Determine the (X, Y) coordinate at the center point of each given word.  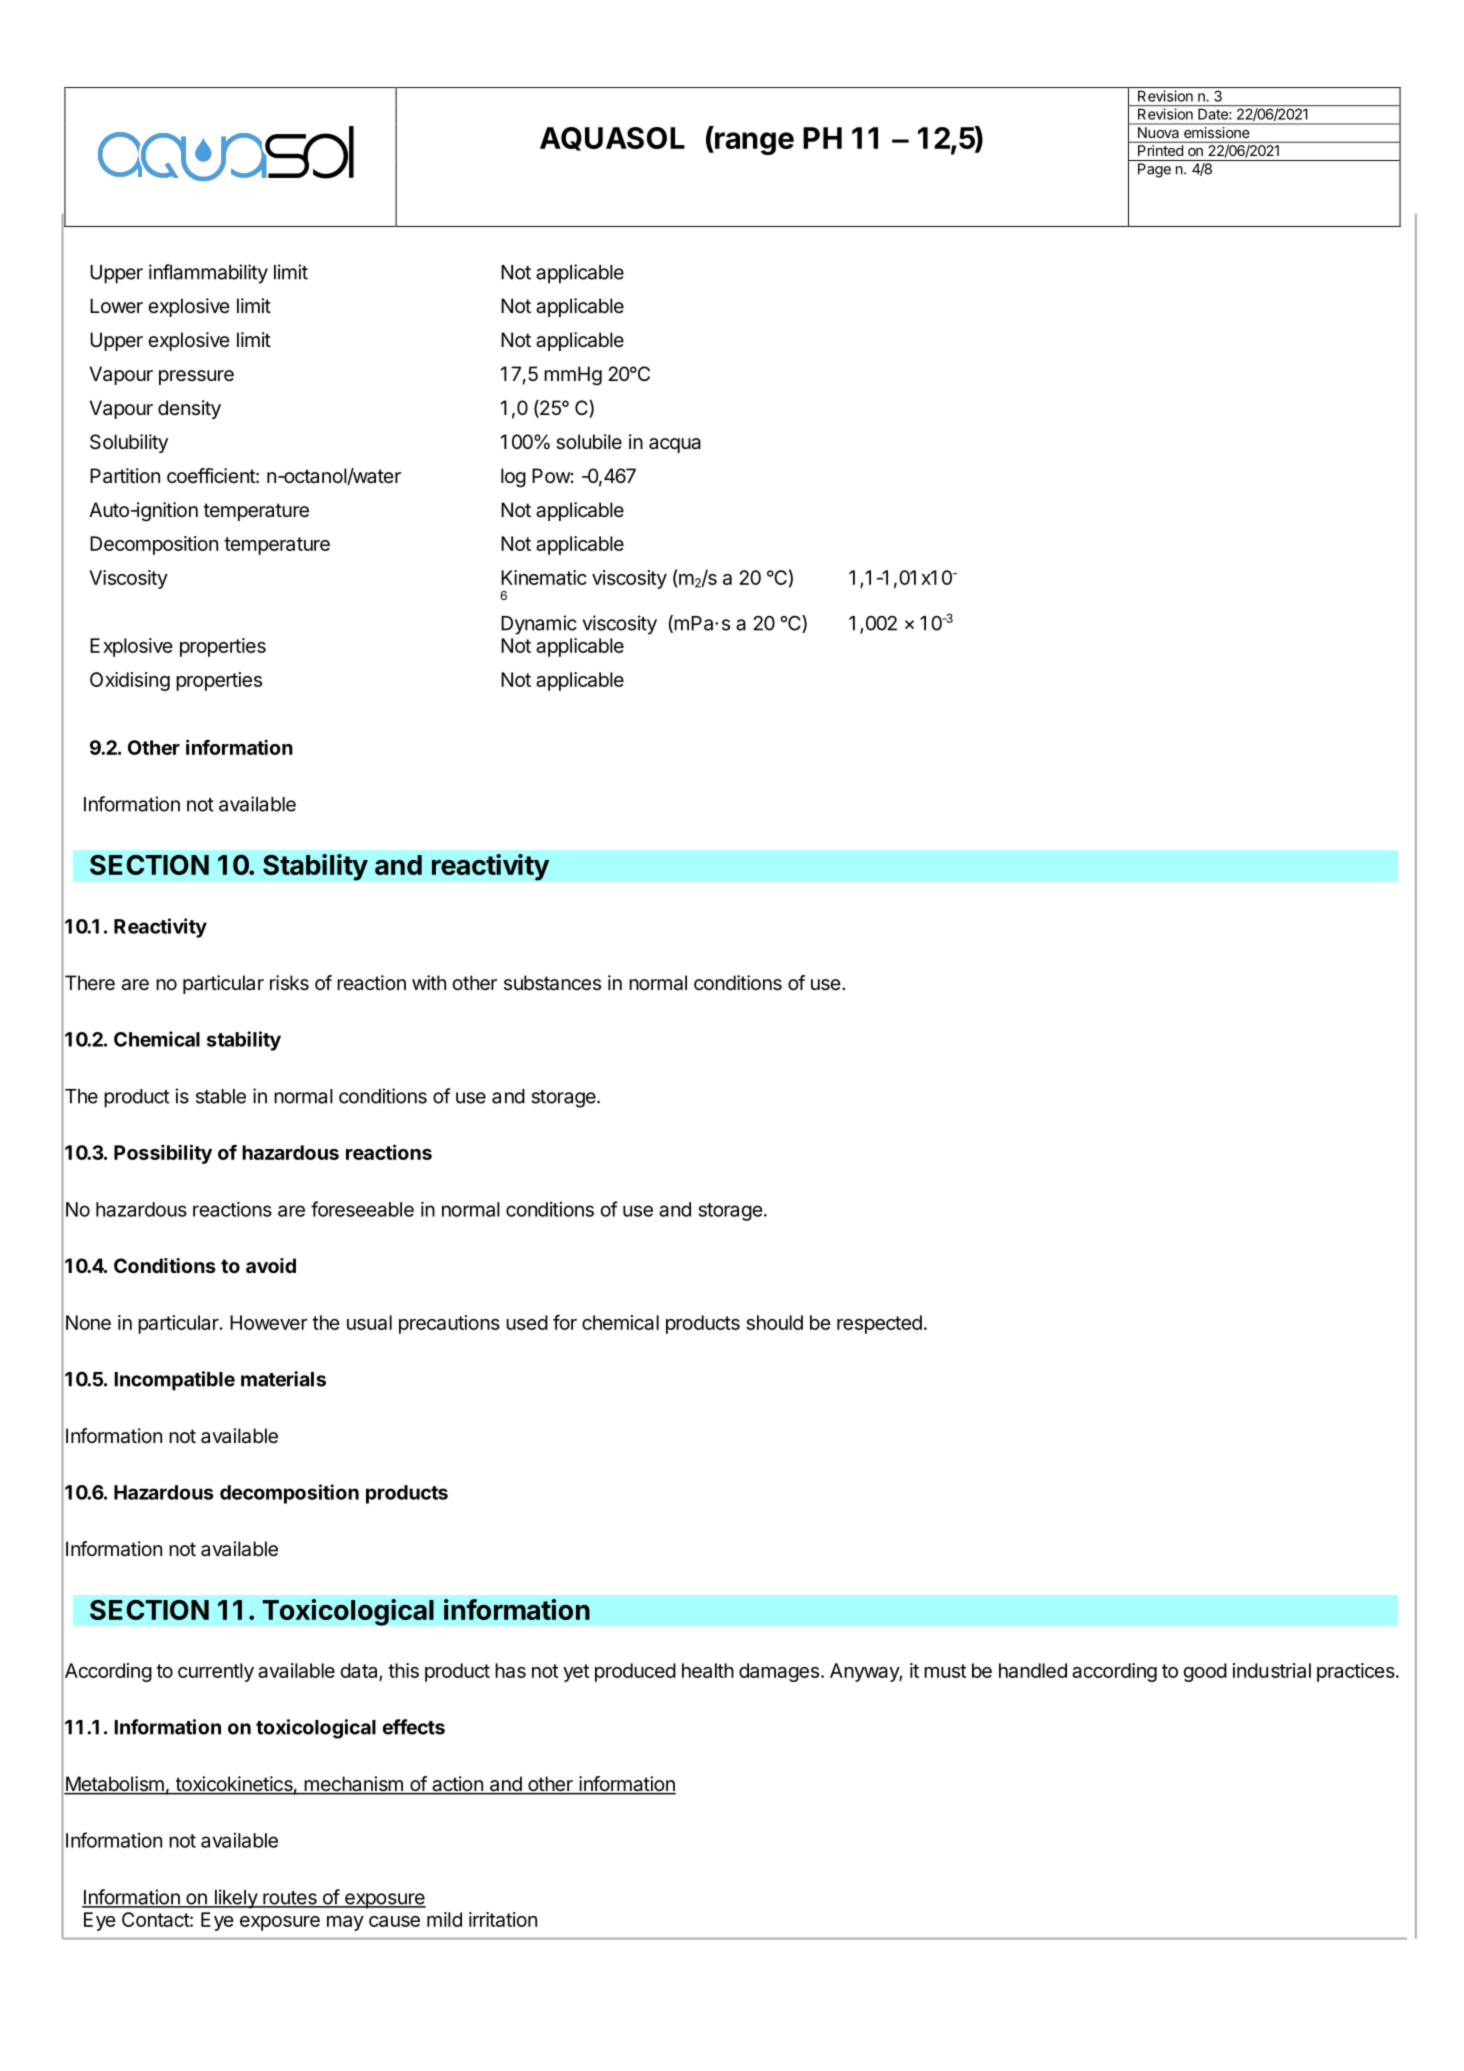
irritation (503, 1919)
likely (235, 1899)
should (774, 1322)
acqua (675, 445)
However (269, 1322)
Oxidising (130, 681)
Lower (116, 305)
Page (1154, 170)
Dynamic (539, 625)
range (753, 143)
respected (879, 1324)
